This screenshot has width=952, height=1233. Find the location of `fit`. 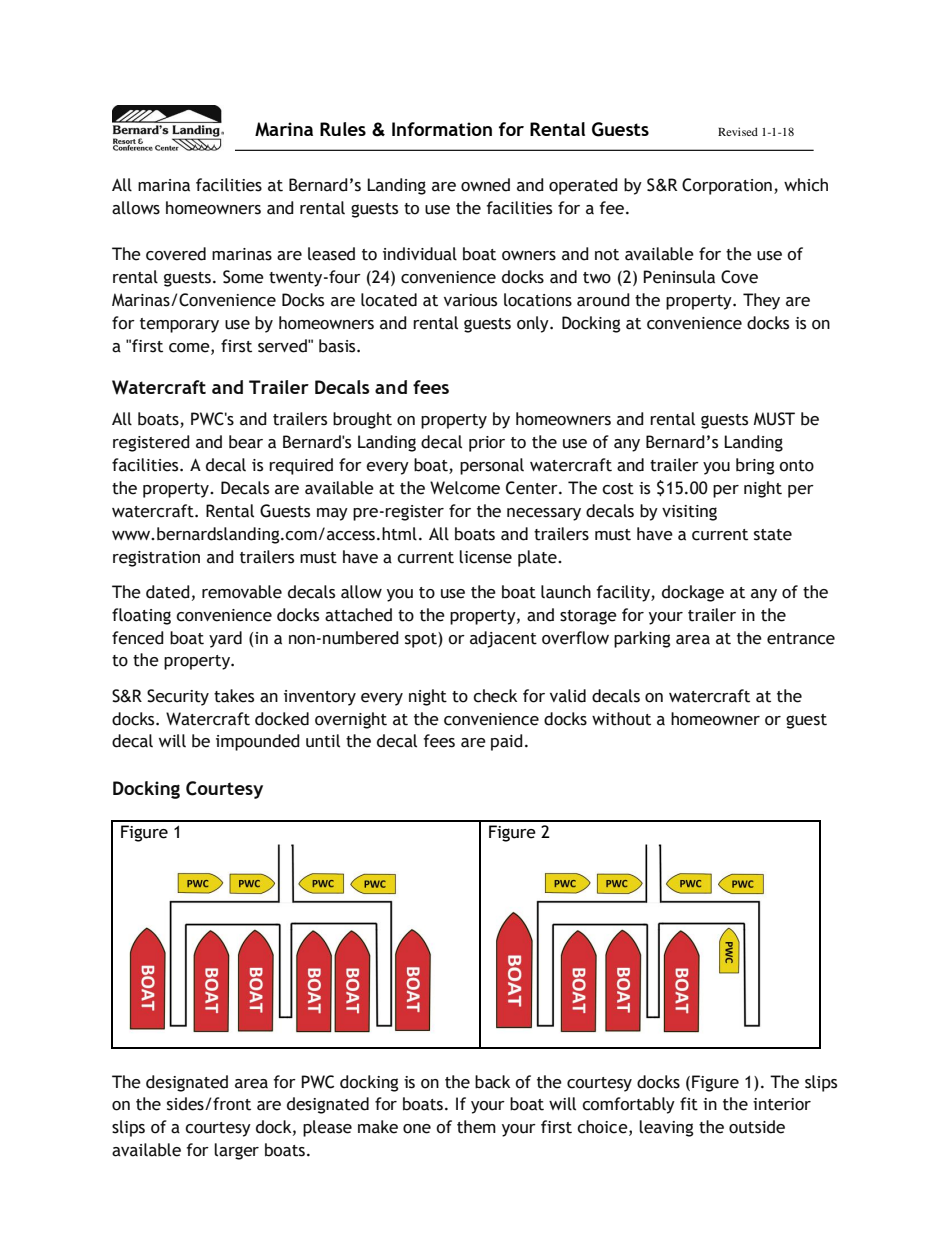

fit is located at coordinates (689, 1104).
